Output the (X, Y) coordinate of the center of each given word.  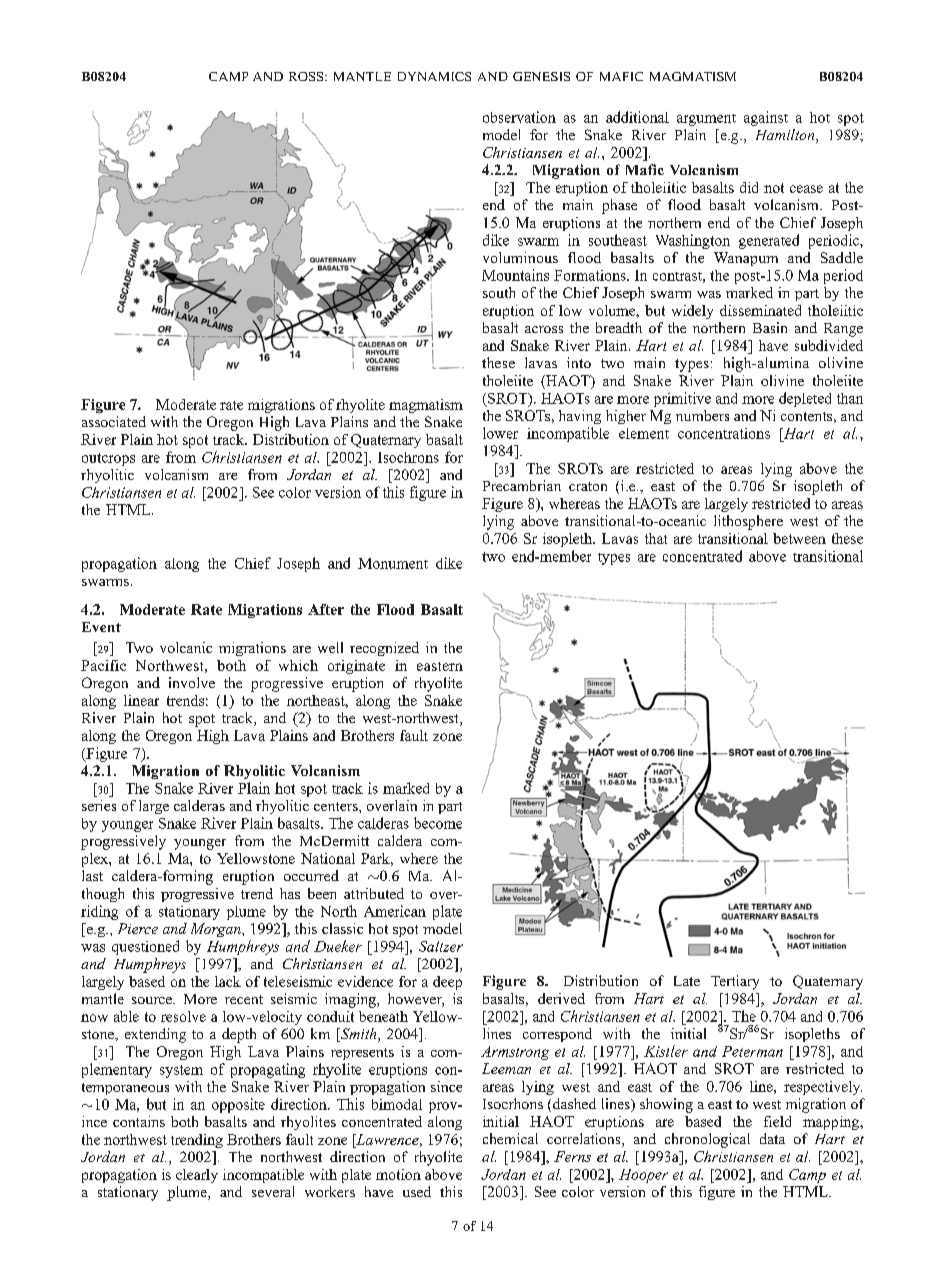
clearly (197, 1176)
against (766, 118)
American (395, 911)
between (799, 538)
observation (519, 117)
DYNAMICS (434, 76)
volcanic (186, 647)
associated (114, 421)
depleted (805, 399)
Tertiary (735, 982)
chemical (510, 1138)
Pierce (138, 928)
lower (500, 433)
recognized (384, 649)
